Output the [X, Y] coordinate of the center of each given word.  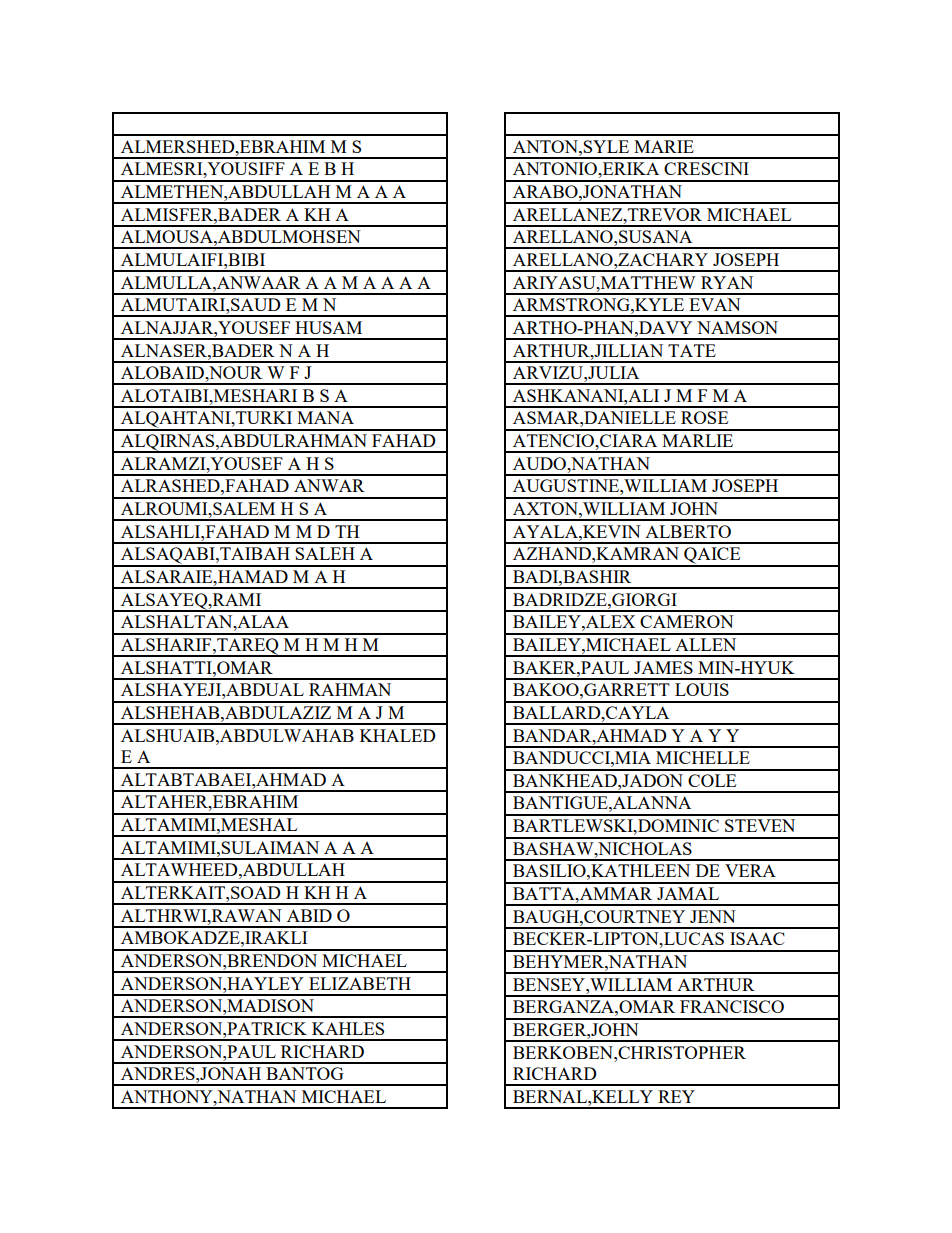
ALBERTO [688, 531]
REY [676, 1096]
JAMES [663, 667]
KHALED [398, 735]
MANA [325, 417]
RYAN [727, 282]
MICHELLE [703, 757]
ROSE [704, 417]
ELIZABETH [360, 983]
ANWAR [329, 485]
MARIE [664, 146]
